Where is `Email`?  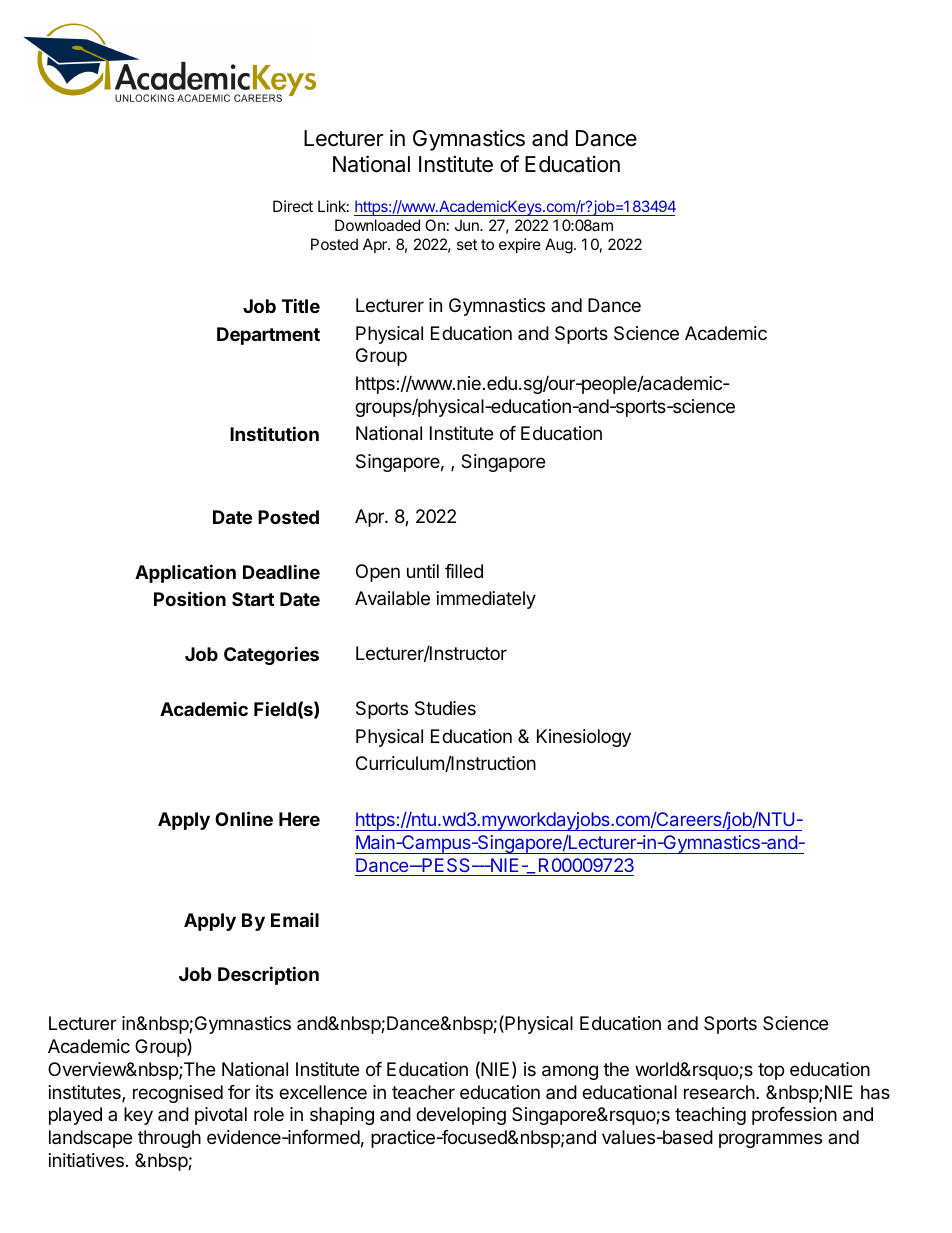
Email is located at coordinates (295, 919).
